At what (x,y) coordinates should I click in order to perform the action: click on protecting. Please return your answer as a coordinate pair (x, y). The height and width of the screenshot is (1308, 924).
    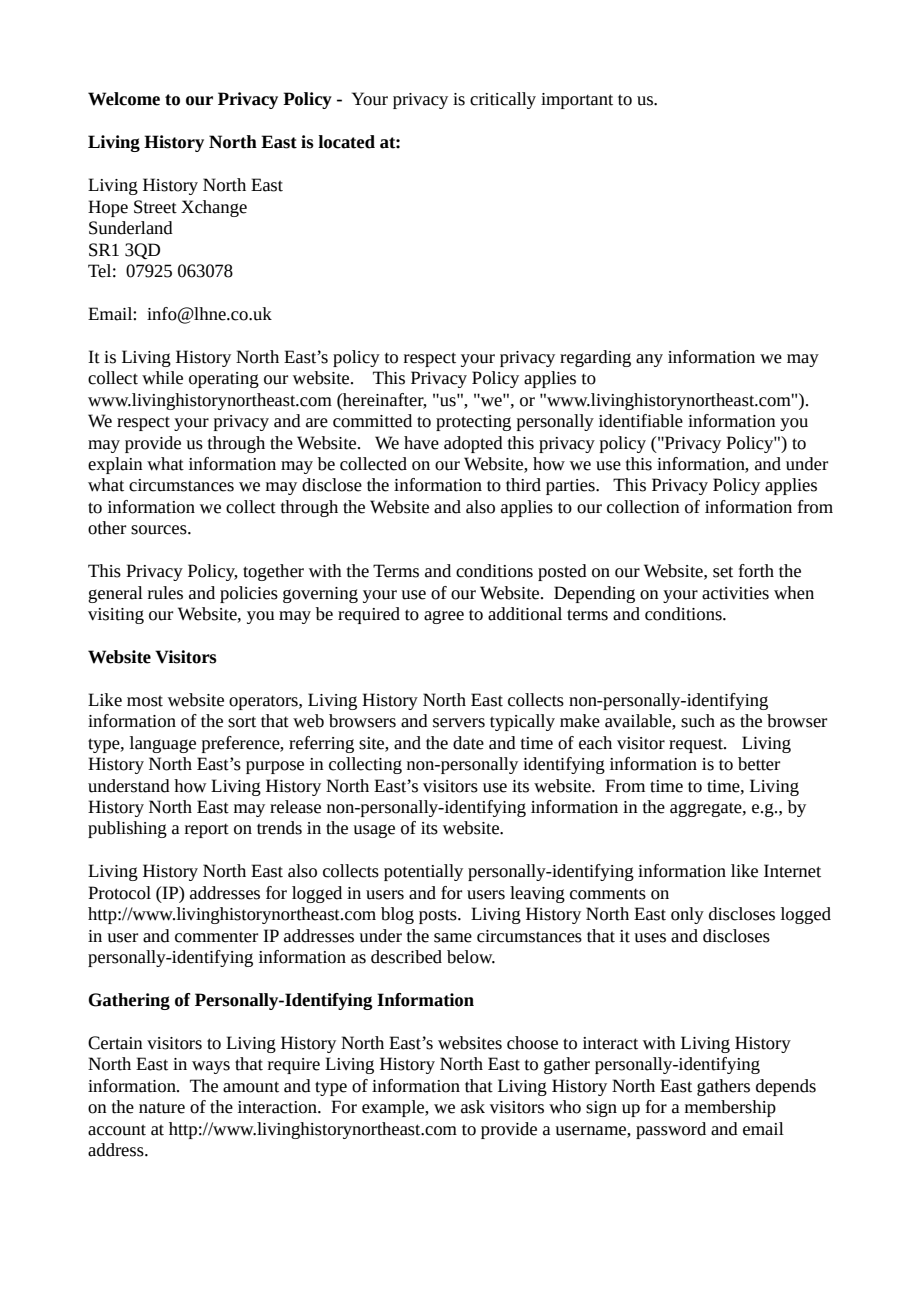
    Looking at the image, I should click on (473, 423).
